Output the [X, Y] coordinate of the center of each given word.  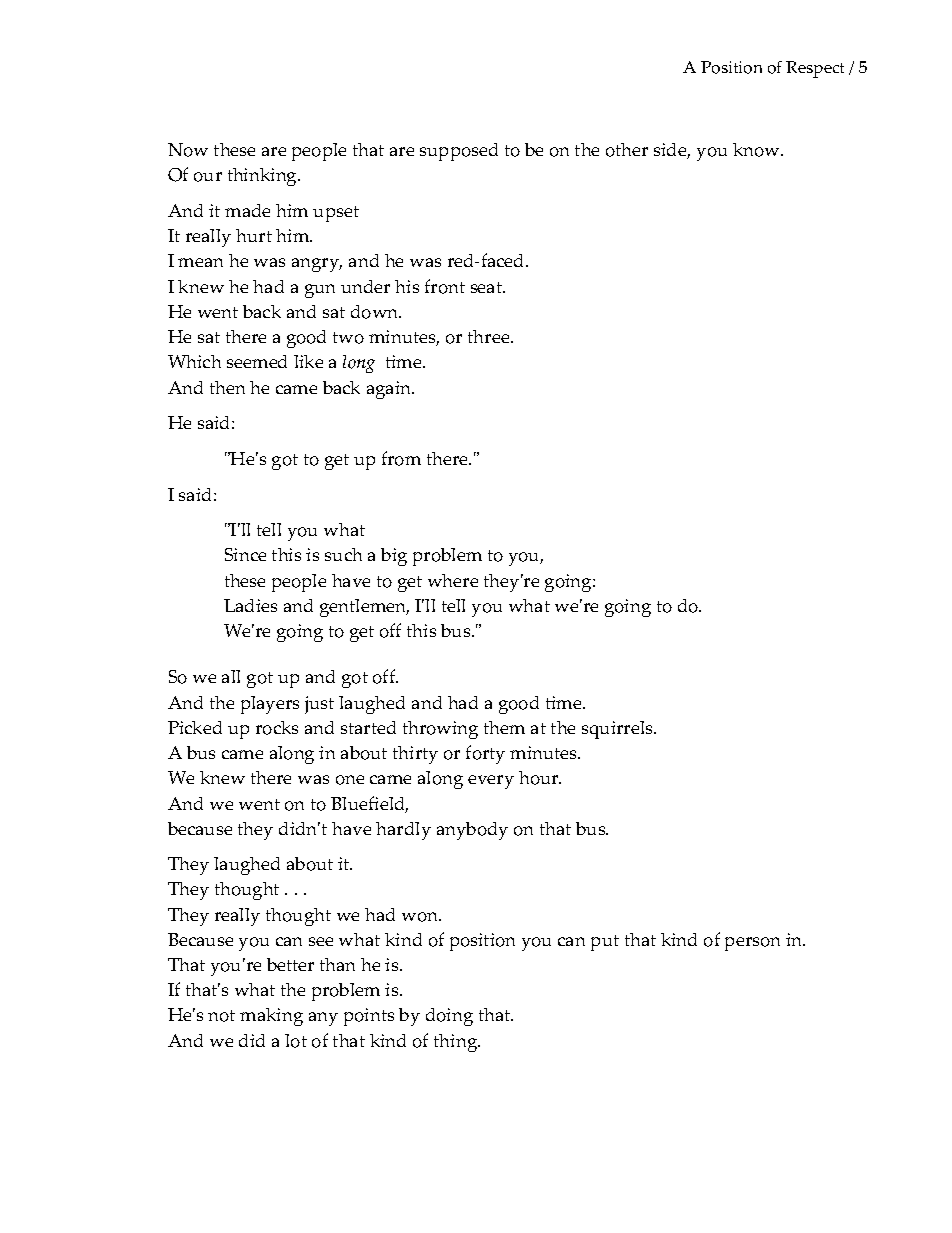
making [271, 1017]
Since [245, 554]
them [504, 727]
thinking [264, 177]
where [453, 580]
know [757, 150]
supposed [459, 152]
